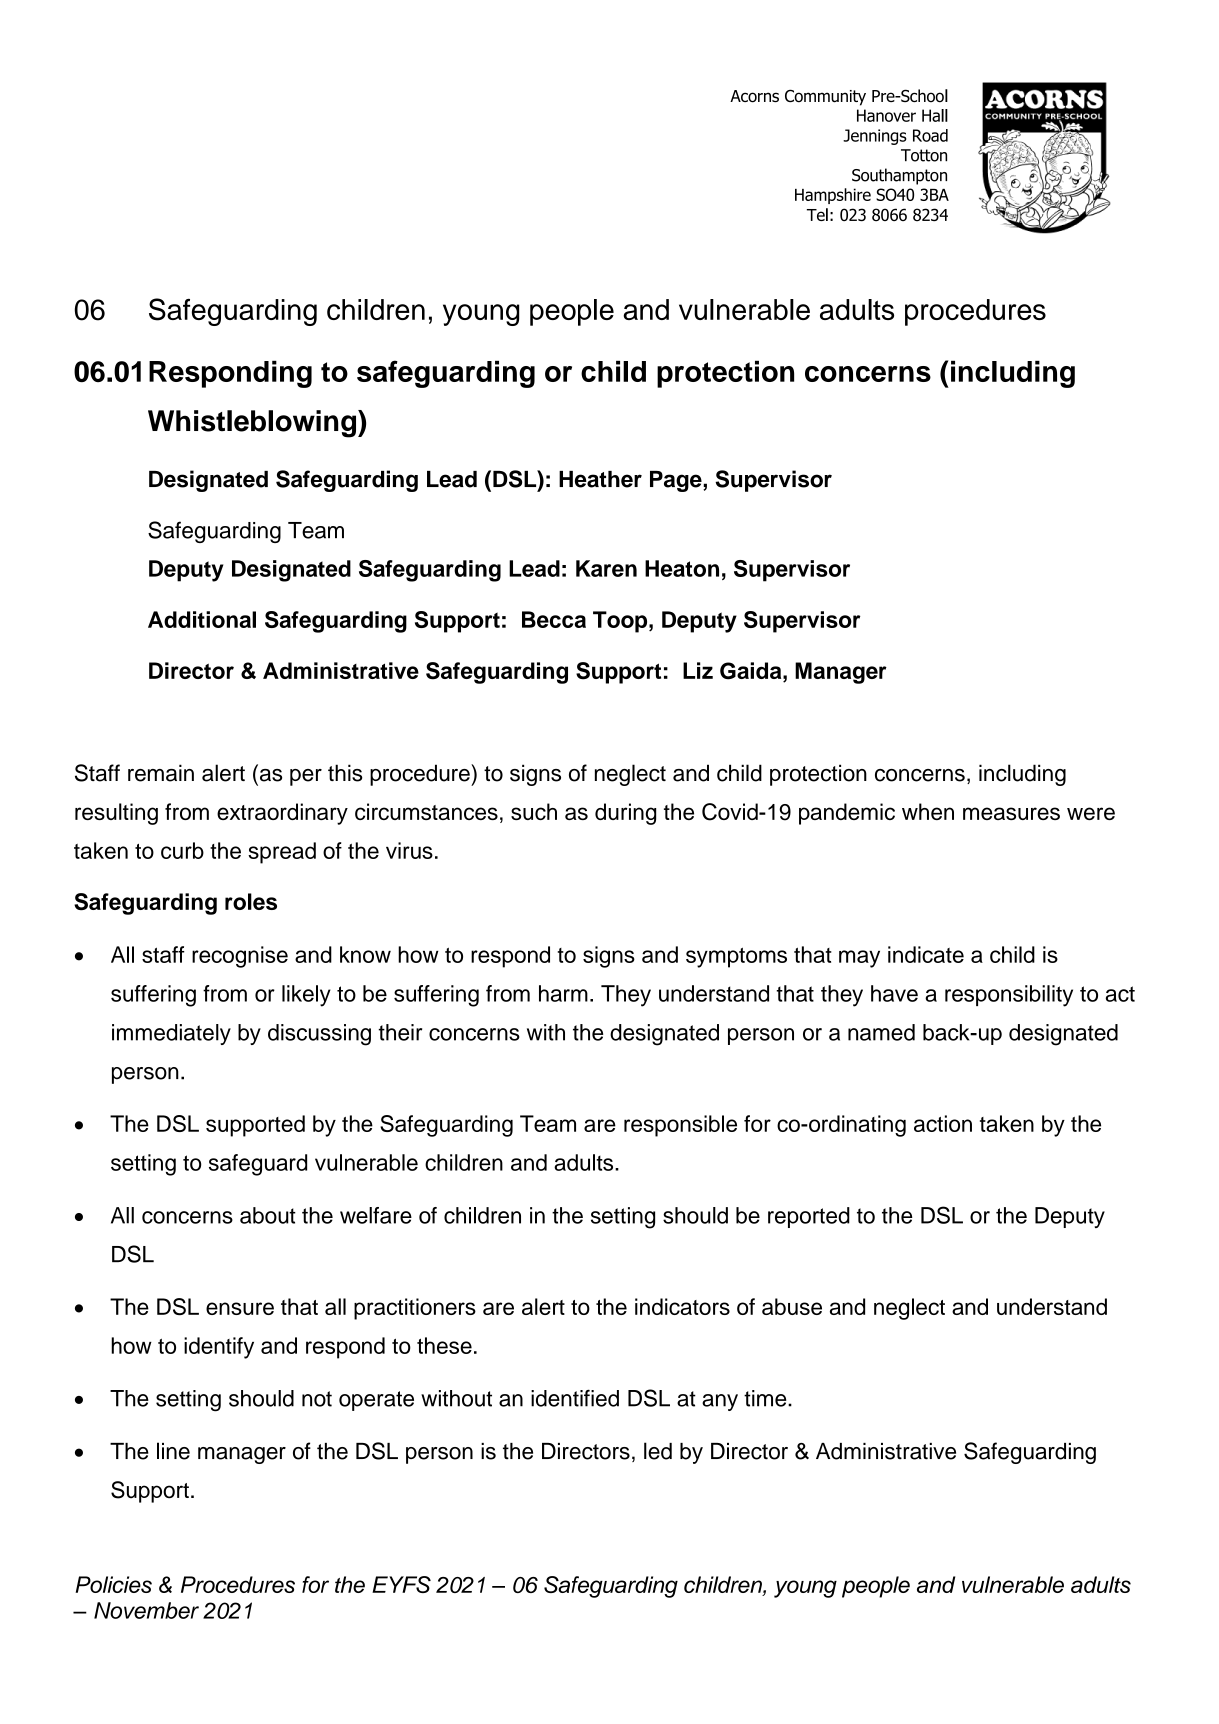  What do you see at coordinates (1011, 813) in the screenshot?
I see `measures` at bounding box center [1011, 813].
